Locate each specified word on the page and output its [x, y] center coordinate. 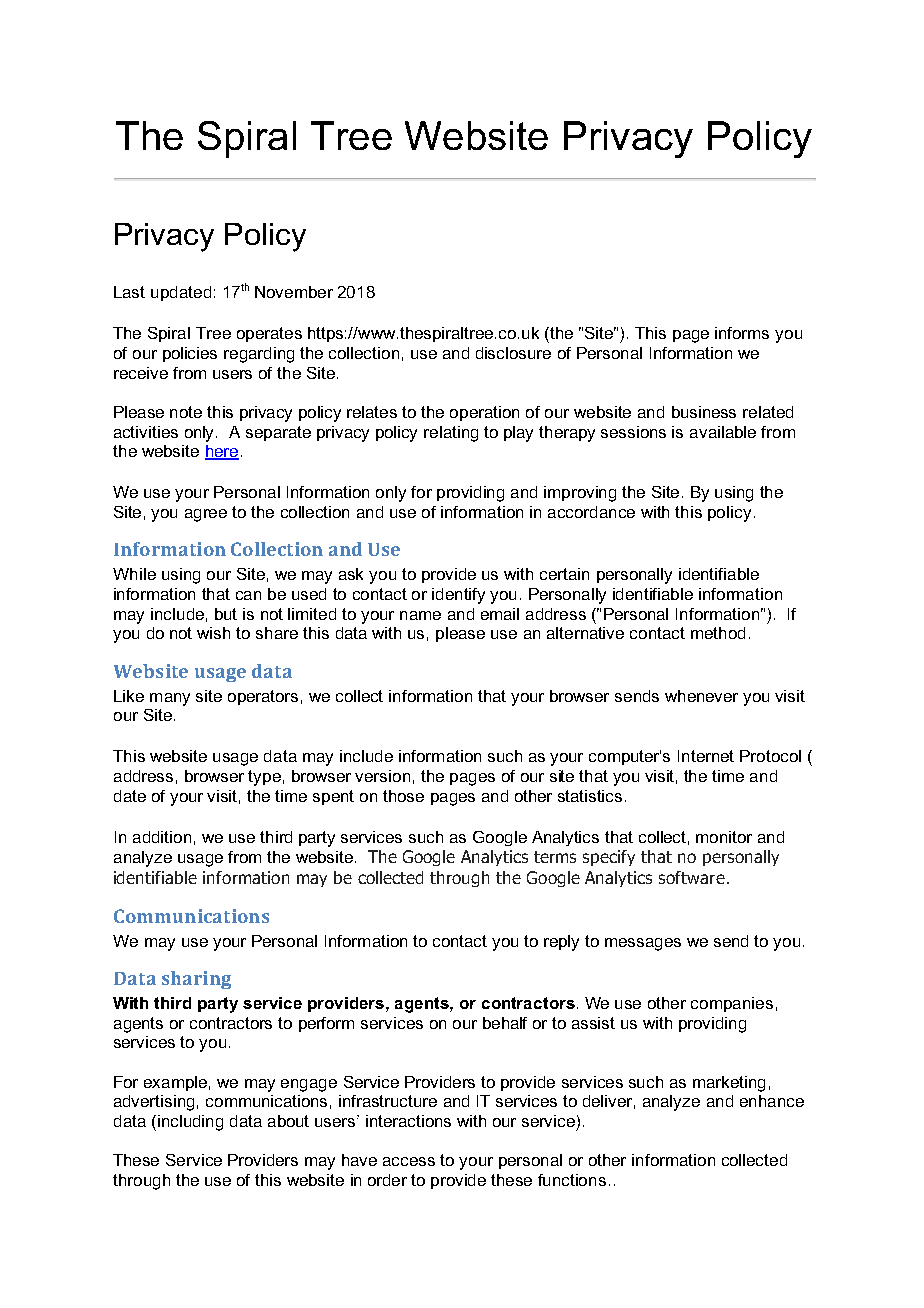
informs [742, 333]
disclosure [513, 353]
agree [206, 515]
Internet [706, 756]
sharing [196, 980]
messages [643, 944]
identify [458, 596]
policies [190, 354]
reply [561, 943]
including [190, 1123]
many [170, 699]
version [382, 776]
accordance [591, 512]
